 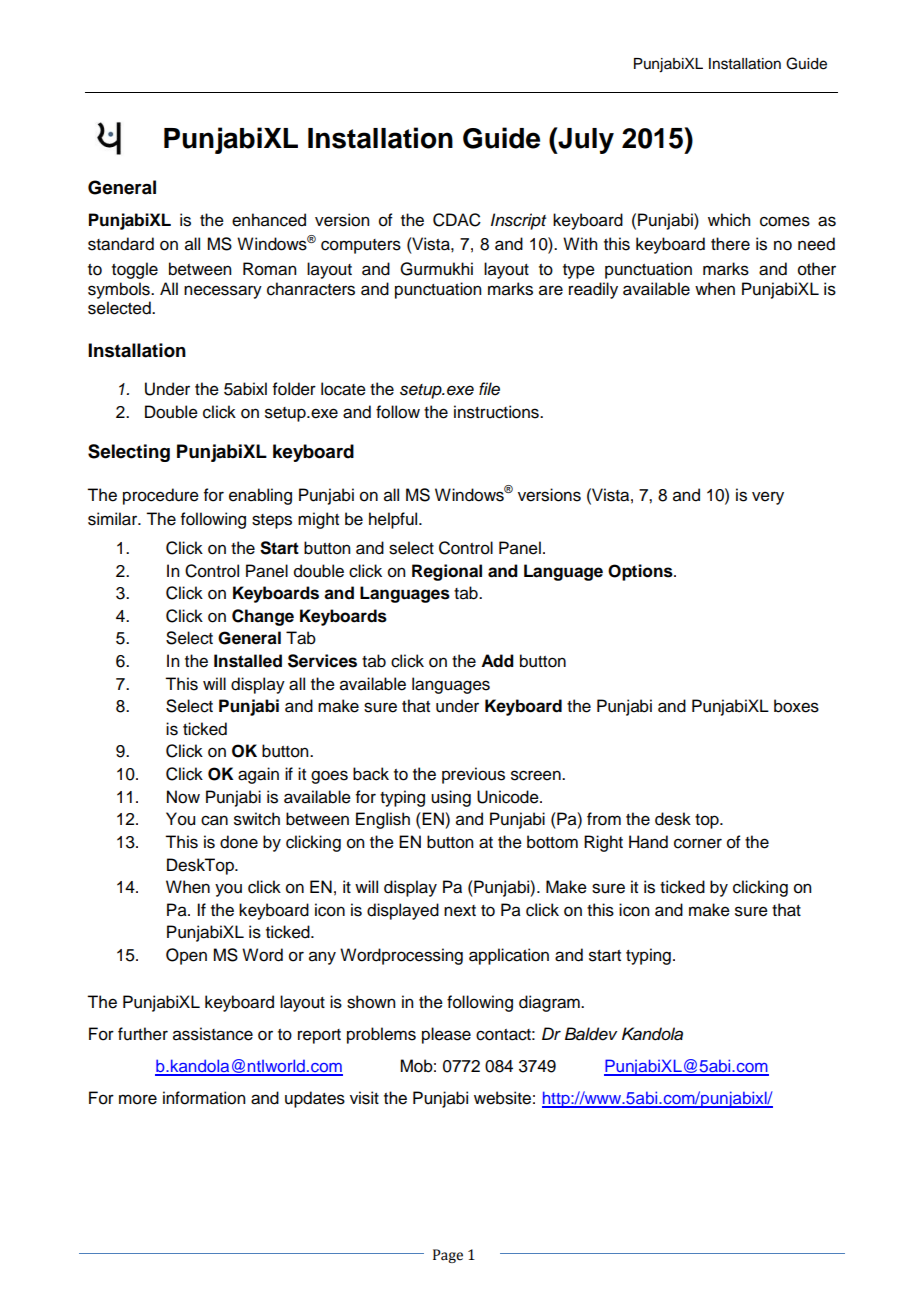 I want to click on are, so click(x=551, y=290).
